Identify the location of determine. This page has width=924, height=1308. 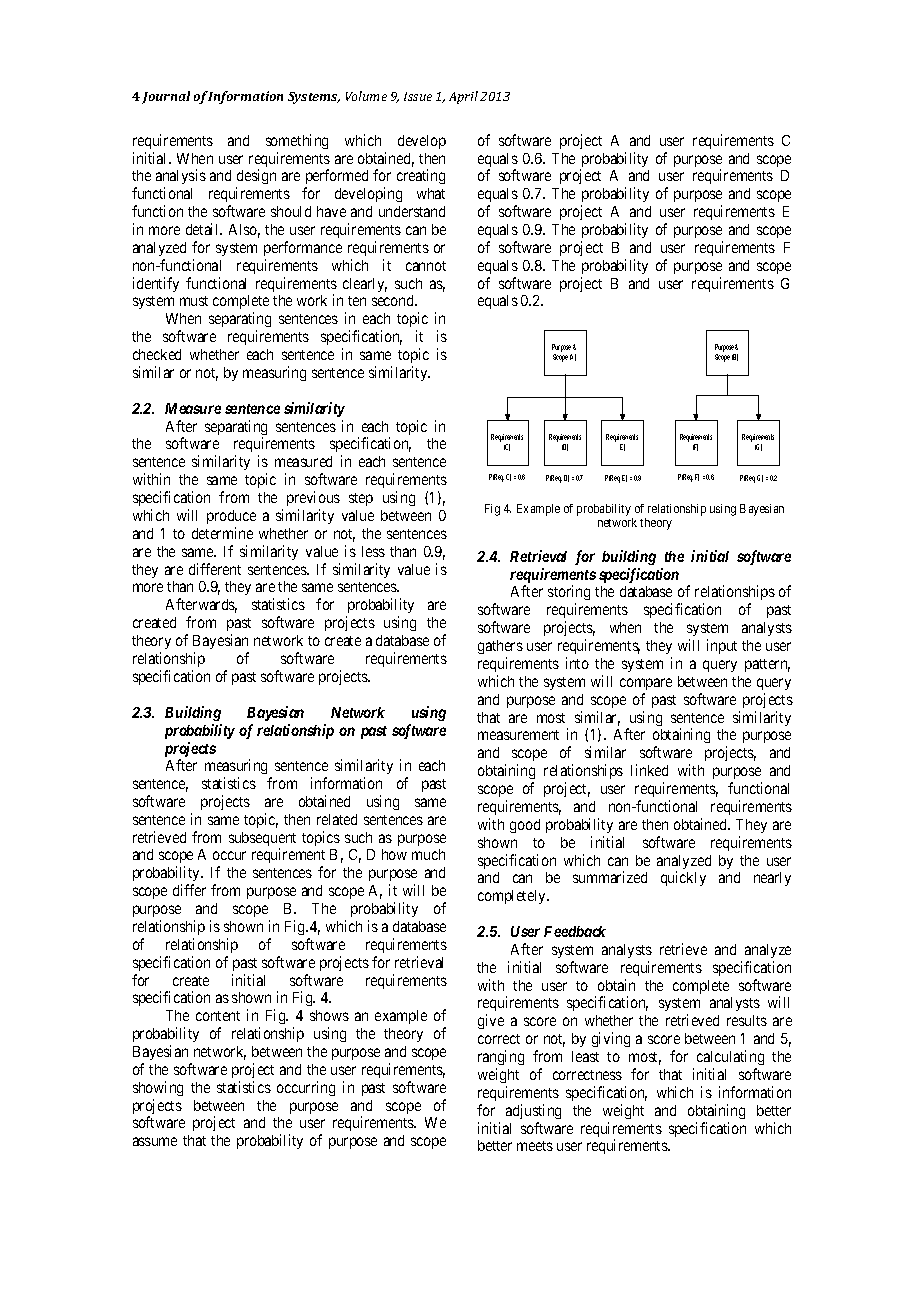
(222, 533).
